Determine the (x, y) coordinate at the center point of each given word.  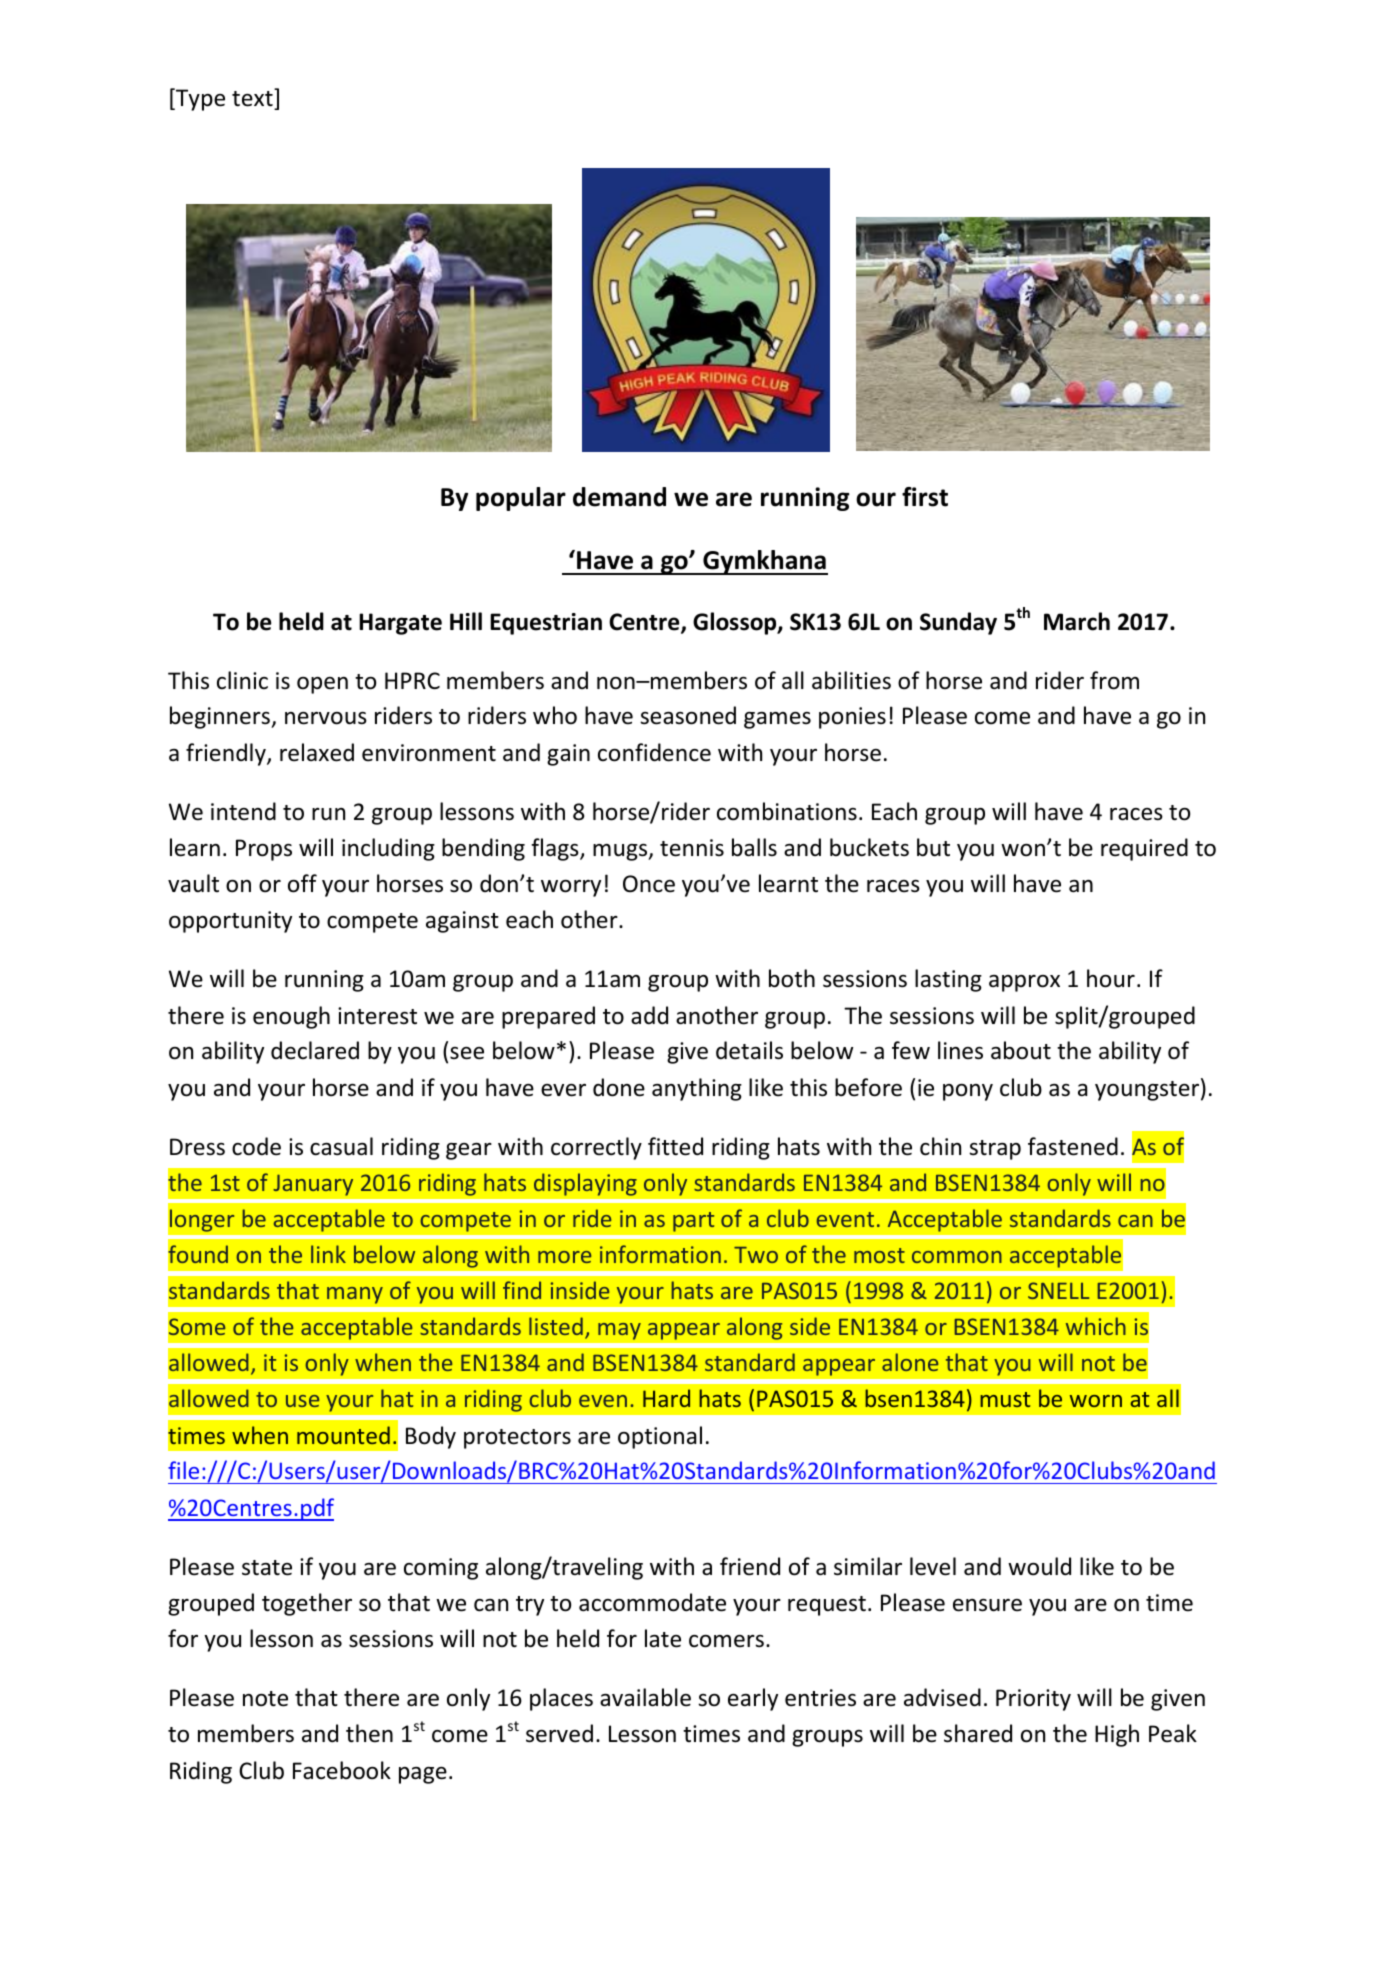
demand (619, 497)
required (1144, 849)
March (1077, 621)
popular (521, 499)
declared (315, 1050)
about (1021, 1050)
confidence (654, 752)
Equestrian (546, 624)
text (253, 98)
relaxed (317, 752)
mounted (343, 1435)
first (925, 497)
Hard (666, 1398)
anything (697, 1089)
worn (1096, 1401)
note (265, 1699)
